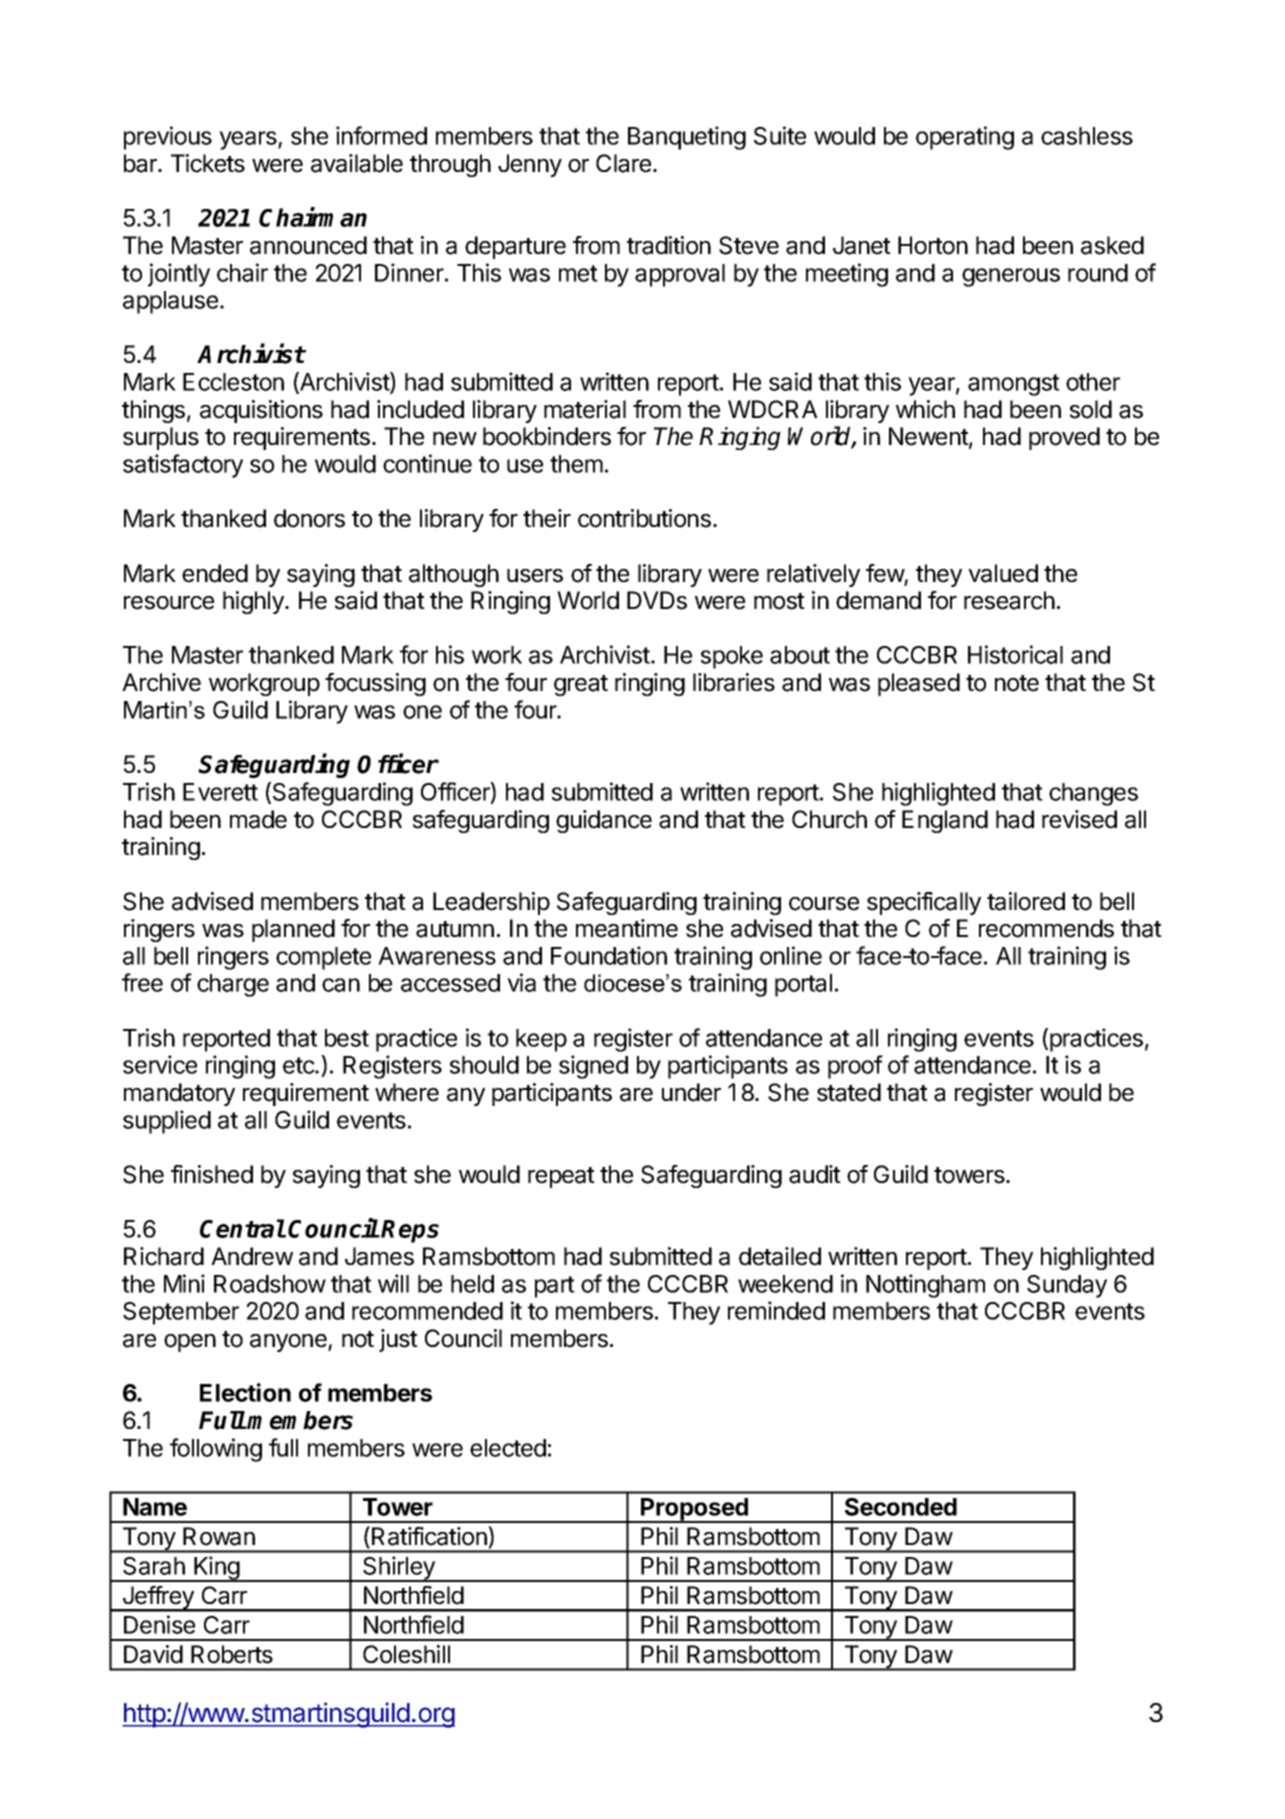 The width and height of the screenshot is (1285, 1819). Describe the element at coordinates (293, 930) in the screenshot. I see `planned` at that location.
